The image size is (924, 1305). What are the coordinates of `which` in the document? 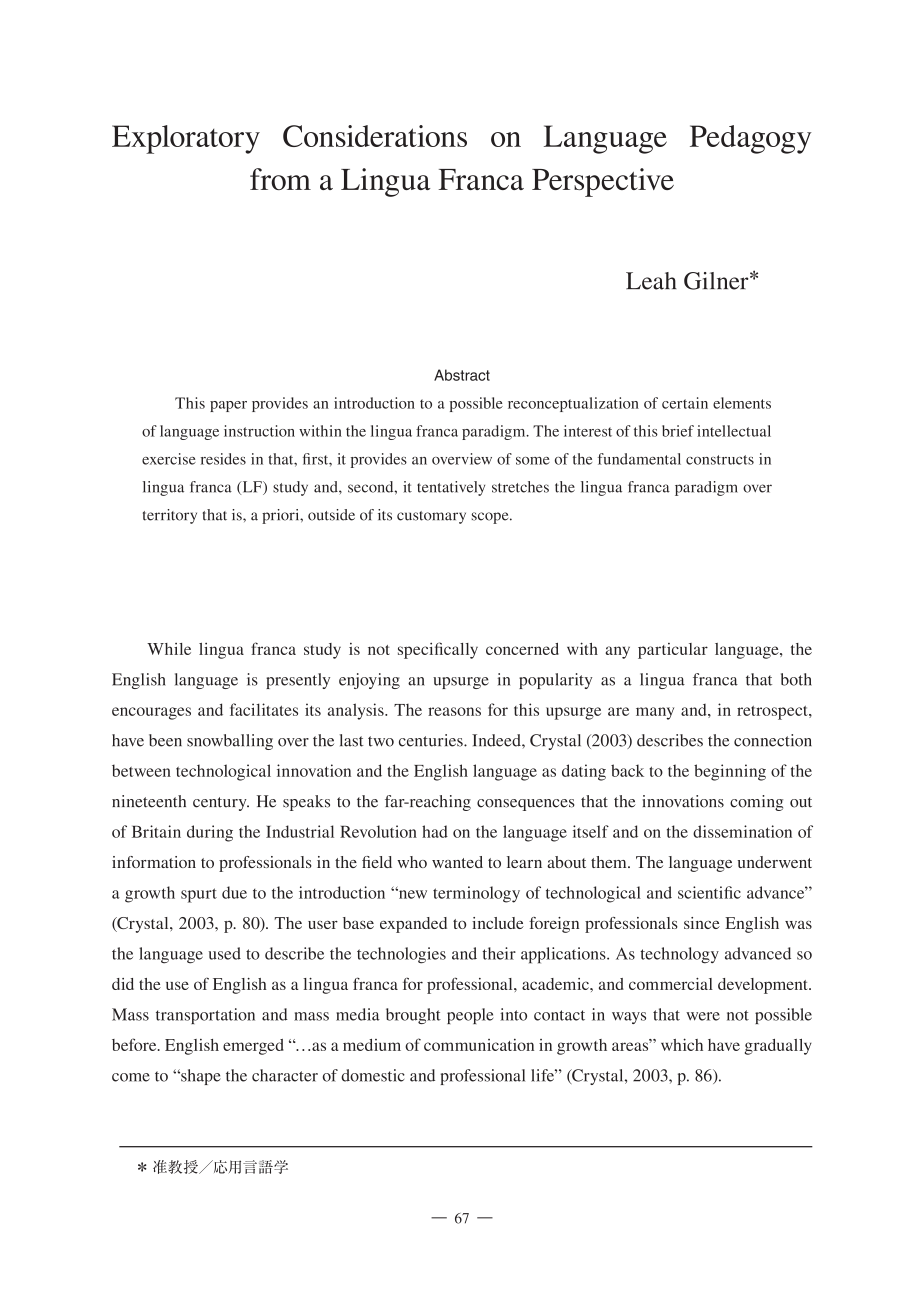 It's located at (682, 1044).
